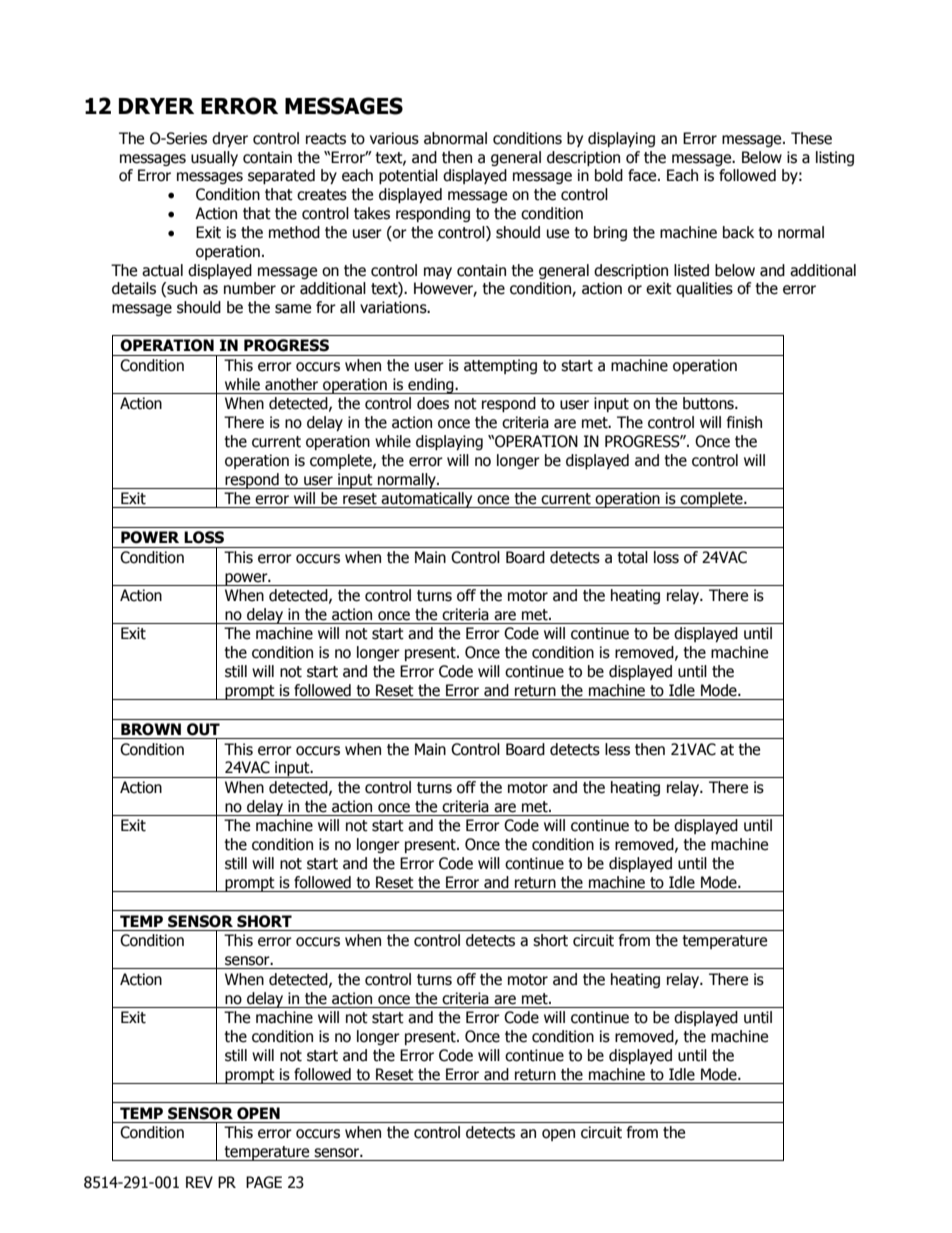 This image has height=1233, width=952. What do you see at coordinates (744, 422) in the image?
I see `finish` at bounding box center [744, 422].
